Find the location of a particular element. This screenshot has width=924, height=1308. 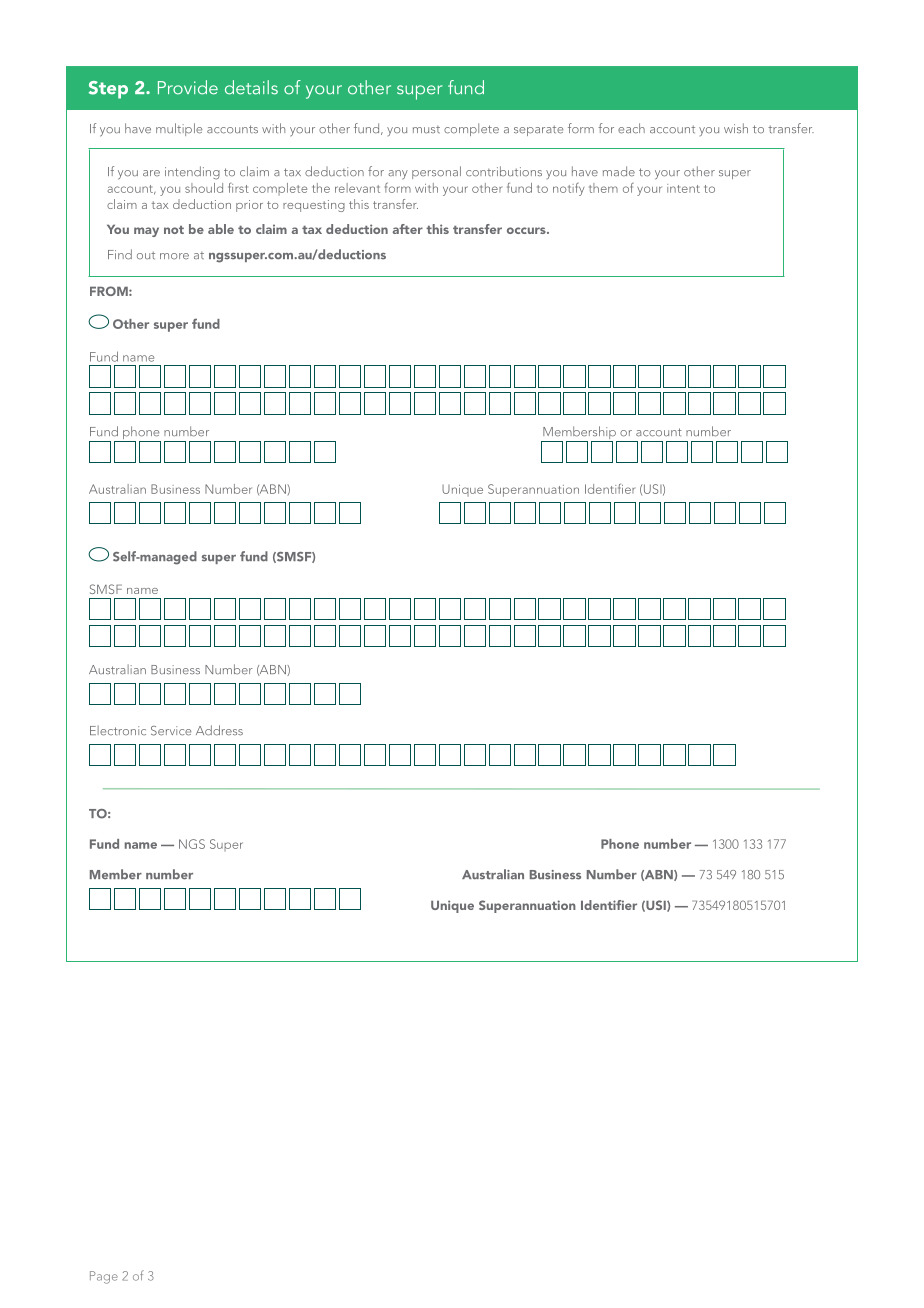

Address is located at coordinates (219, 730).
